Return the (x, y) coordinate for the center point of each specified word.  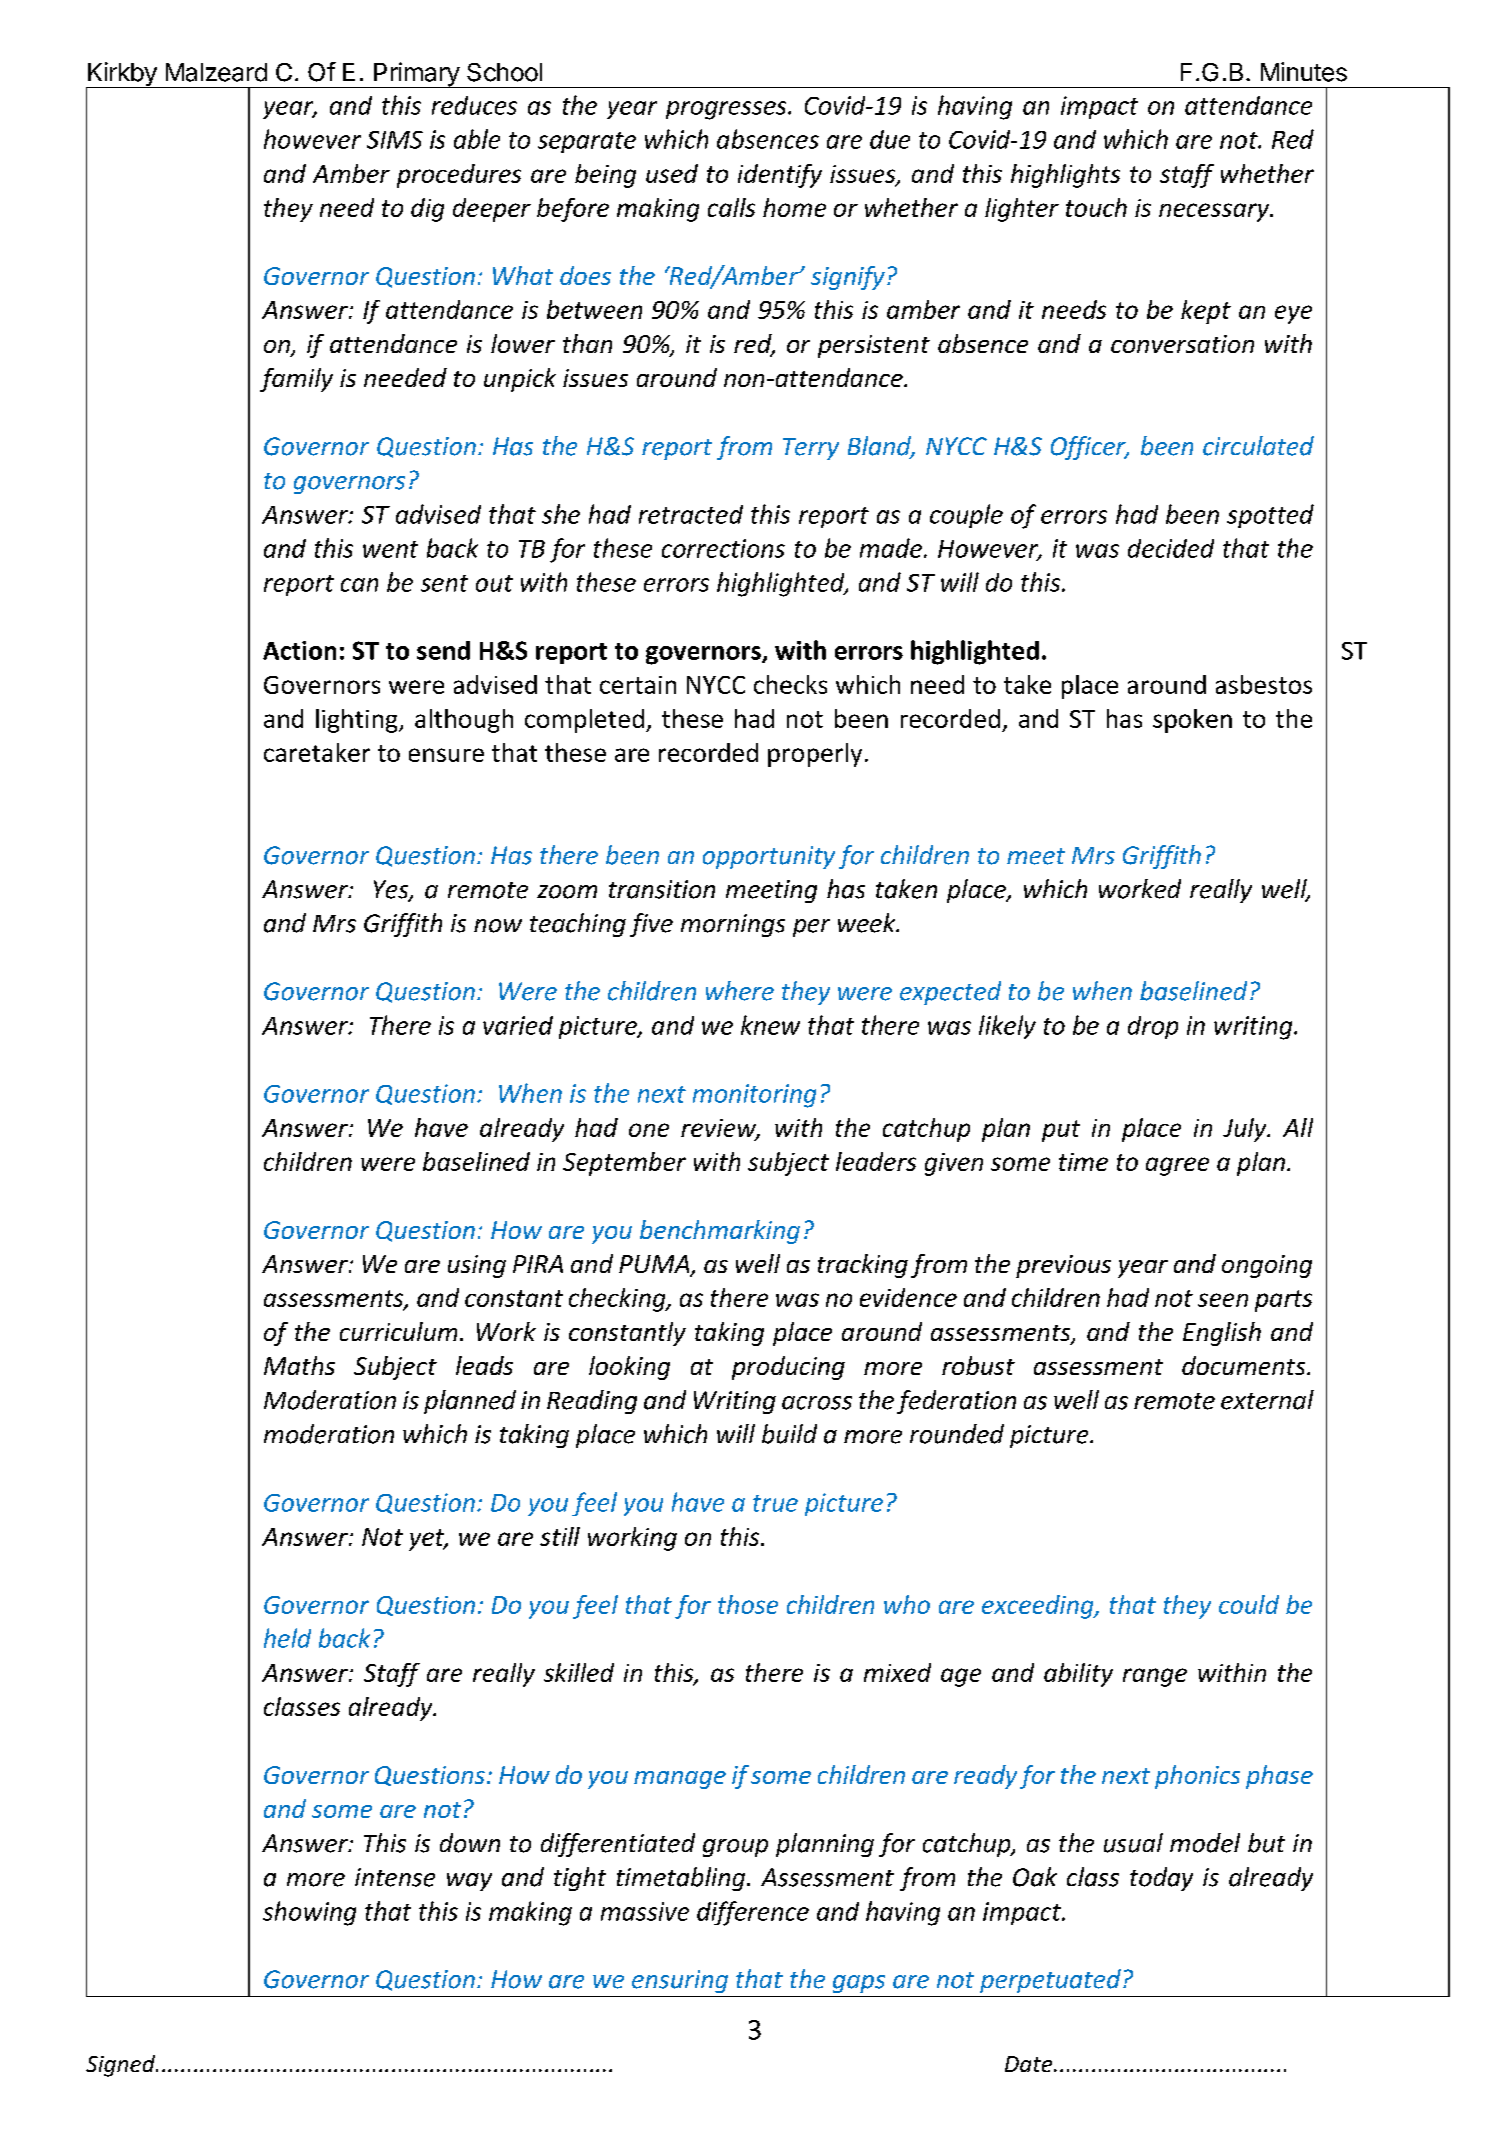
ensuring (680, 1981)
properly (815, 755)
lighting (358, 721)
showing (309, 1913)
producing (788, 1368)
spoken (1192, 721)
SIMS (395, 140)
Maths (299, 1365)
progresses (727, 110)
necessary (1215, 212)
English (1222, 1334)
